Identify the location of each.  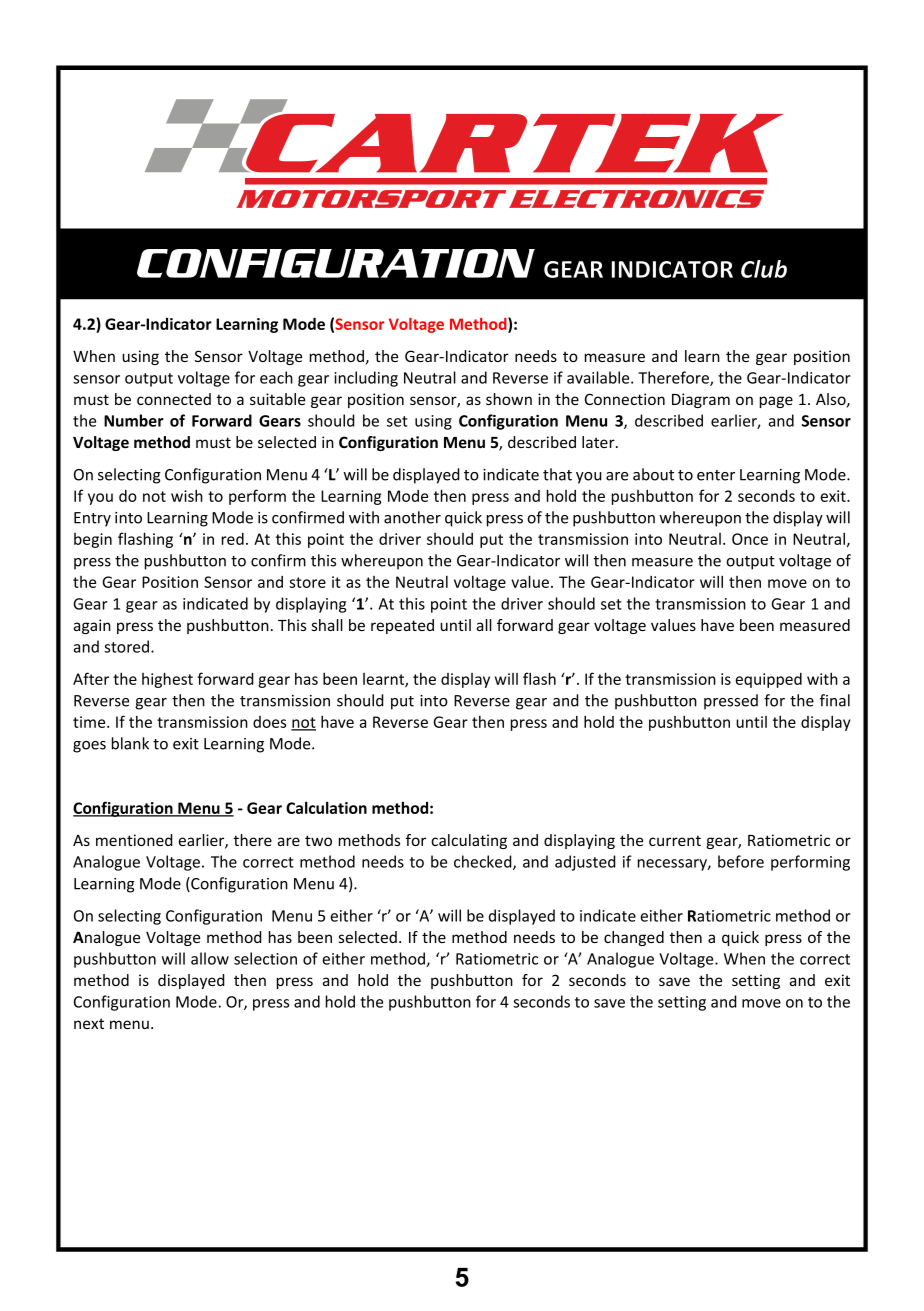
(276, 377).
